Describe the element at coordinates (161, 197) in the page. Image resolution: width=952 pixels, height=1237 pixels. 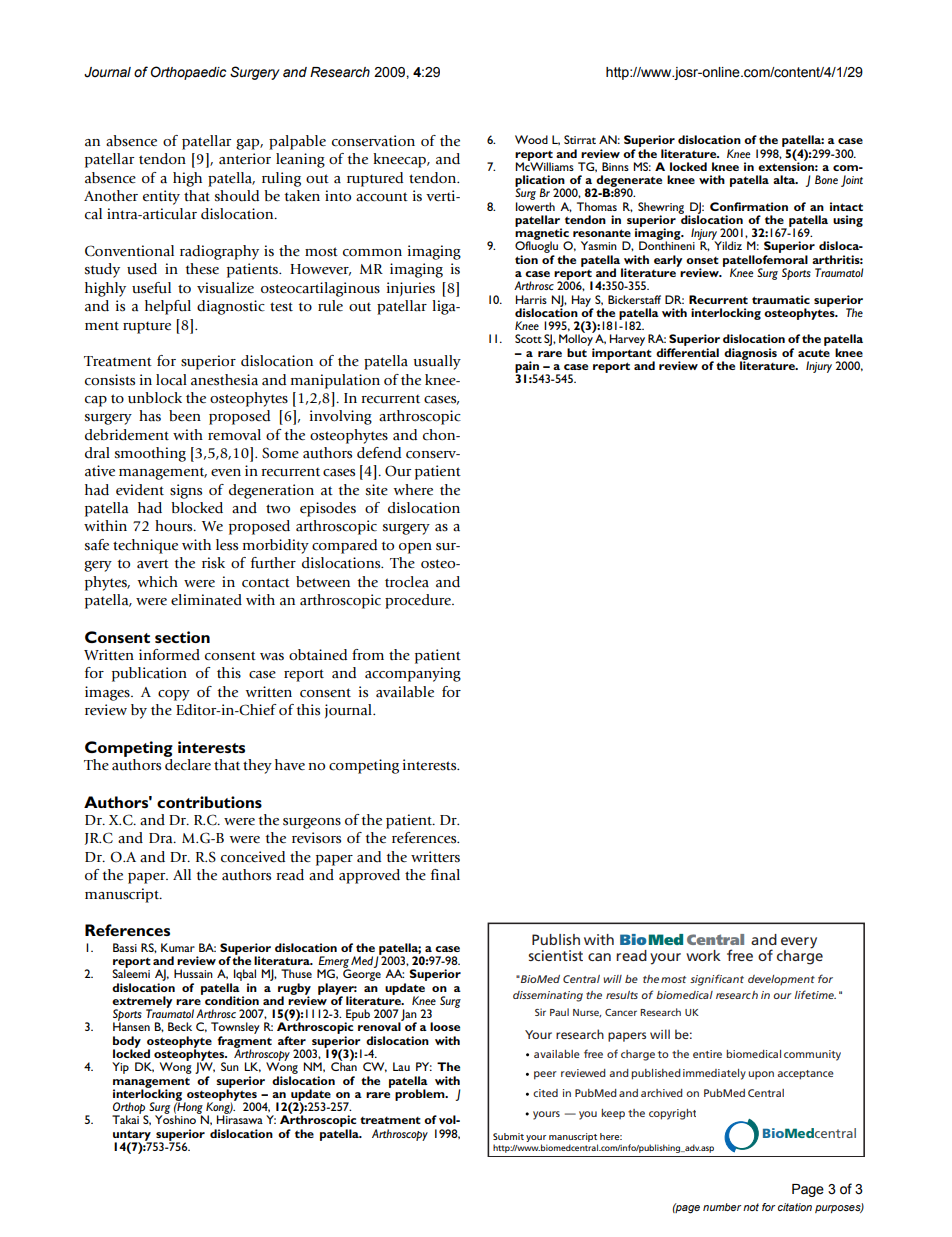
I see `entity` at that location.
